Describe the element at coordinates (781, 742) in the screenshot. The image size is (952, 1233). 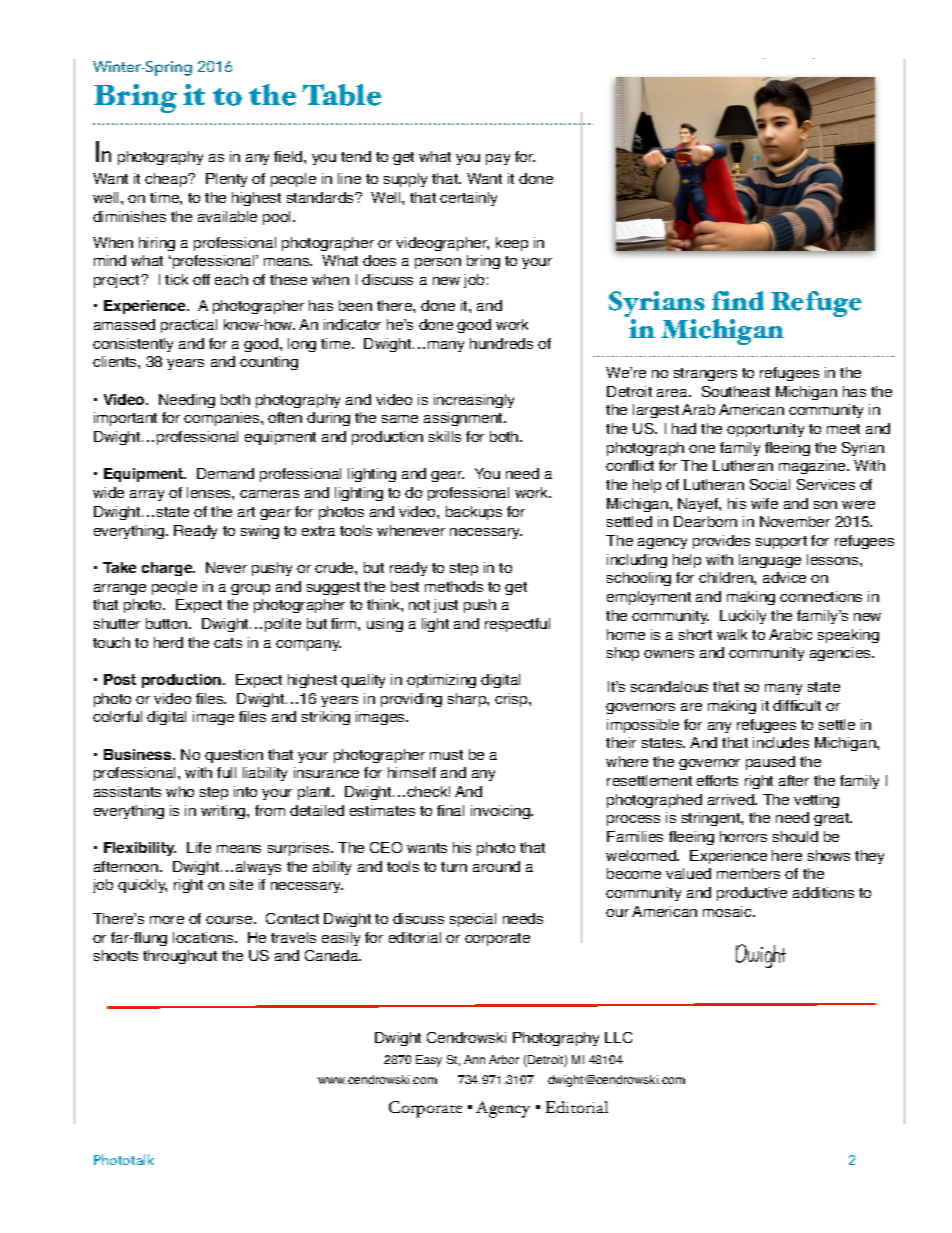
I see `includes` at that location.
